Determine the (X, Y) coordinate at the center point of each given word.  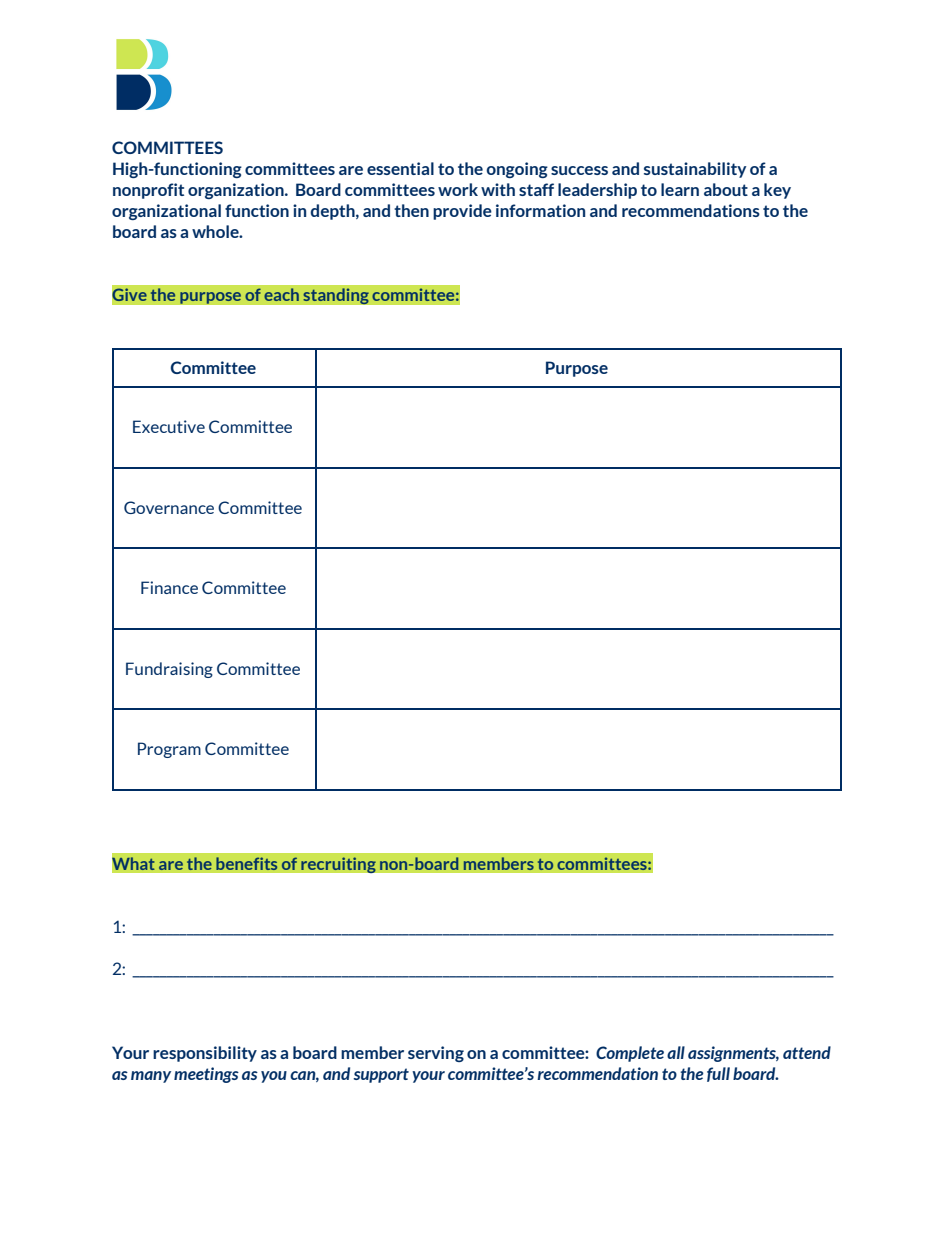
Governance (169, 507)
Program (169, 750)
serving (436, 1054)
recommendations (691, 210)
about (726, 189)
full (718, 1074)
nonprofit (148, 191)
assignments (733, 1054)
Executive (169, 426)
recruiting (338, 865)
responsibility (205, 1054)
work (458, 189)
